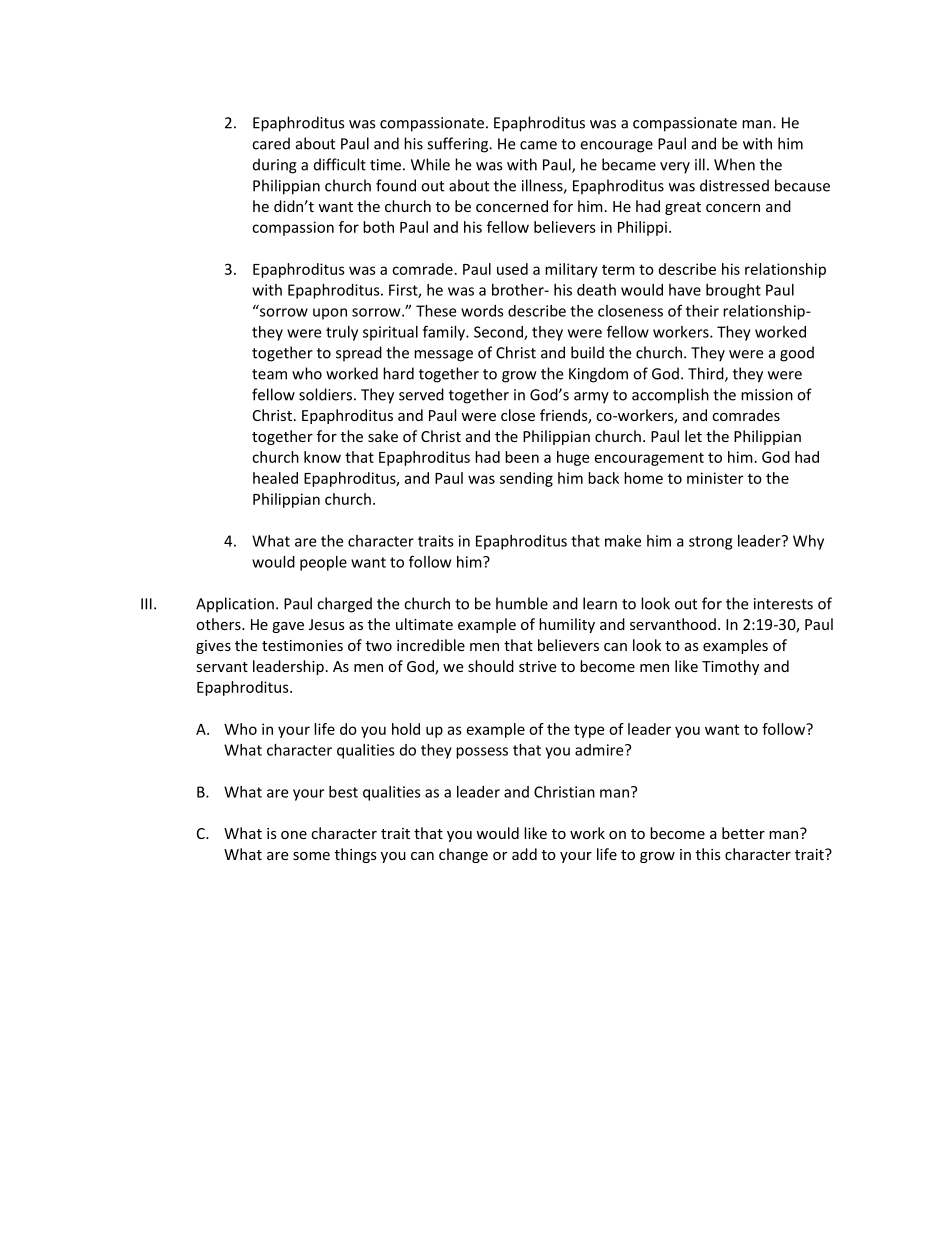  What do you see at coordinates (275, 166) in the screenshot?
I see `during` at bounding box center [275, 166].
